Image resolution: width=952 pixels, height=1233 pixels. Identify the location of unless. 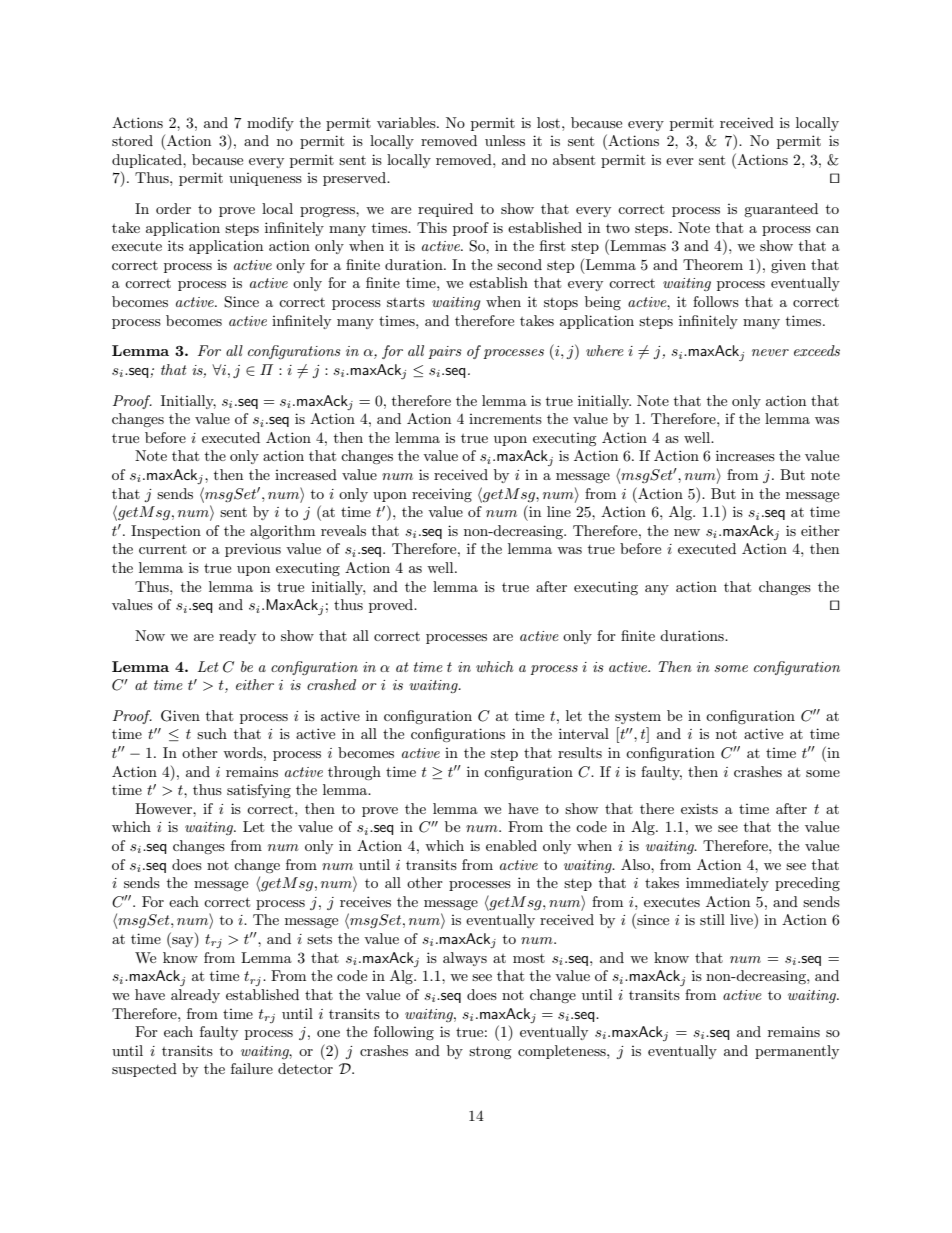
(505, 140).
